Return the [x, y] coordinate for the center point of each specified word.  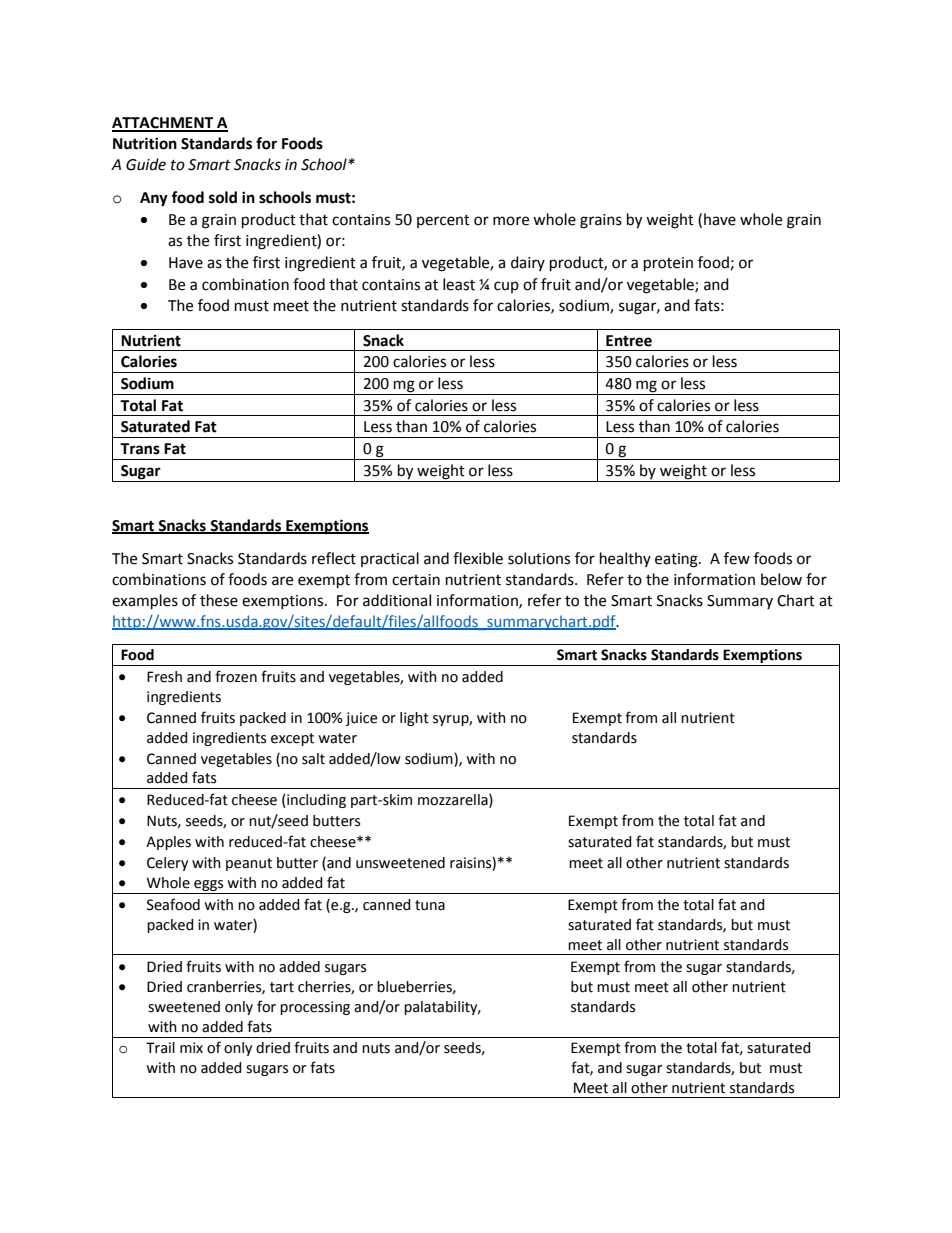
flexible [478, 558]
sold [223, 197]
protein [668, 264]
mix [191, 1047]
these [219, 600]
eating [677, 560]
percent [443, 221]
